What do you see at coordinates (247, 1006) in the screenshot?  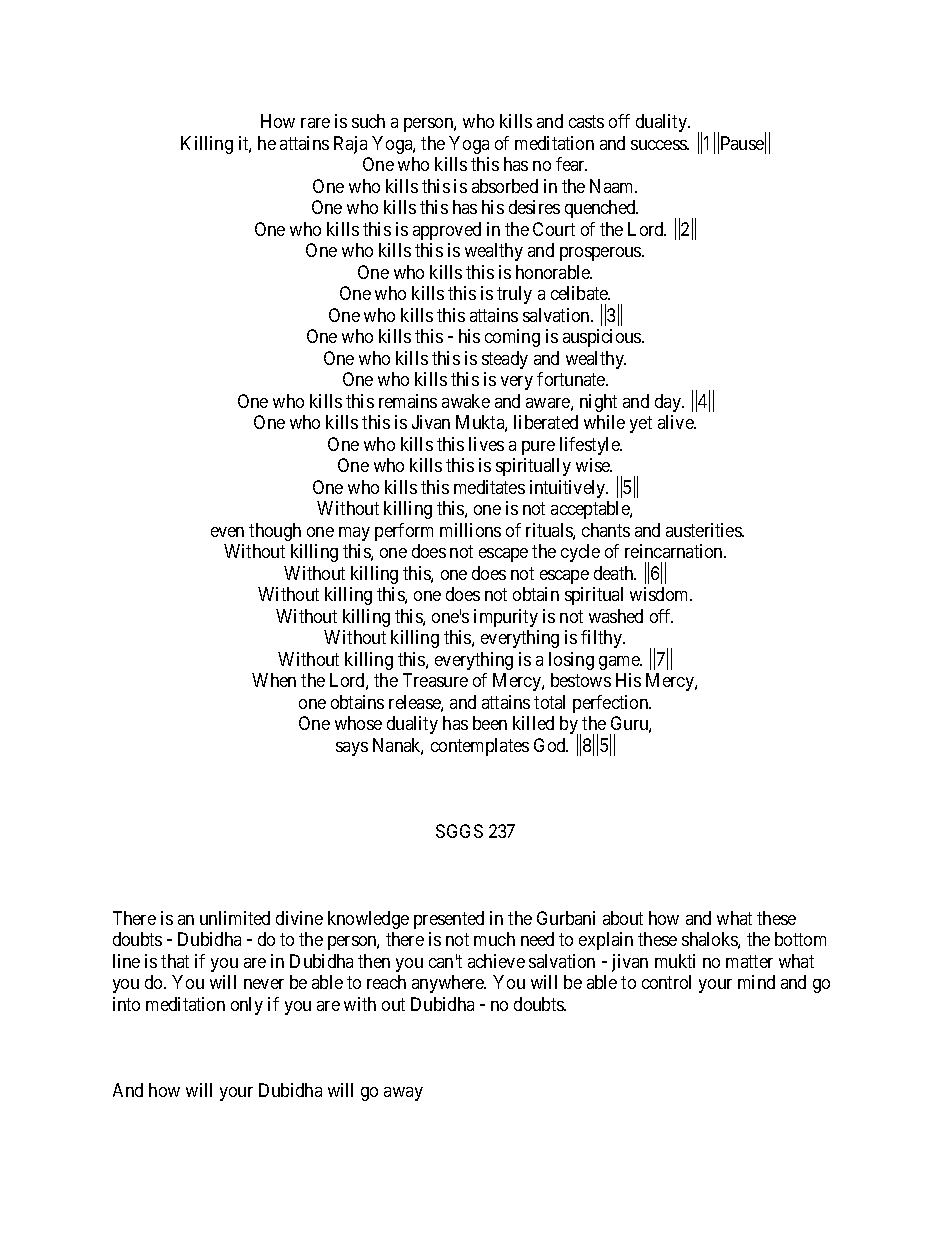 I see `only` at bounding box center [247, 1006].
